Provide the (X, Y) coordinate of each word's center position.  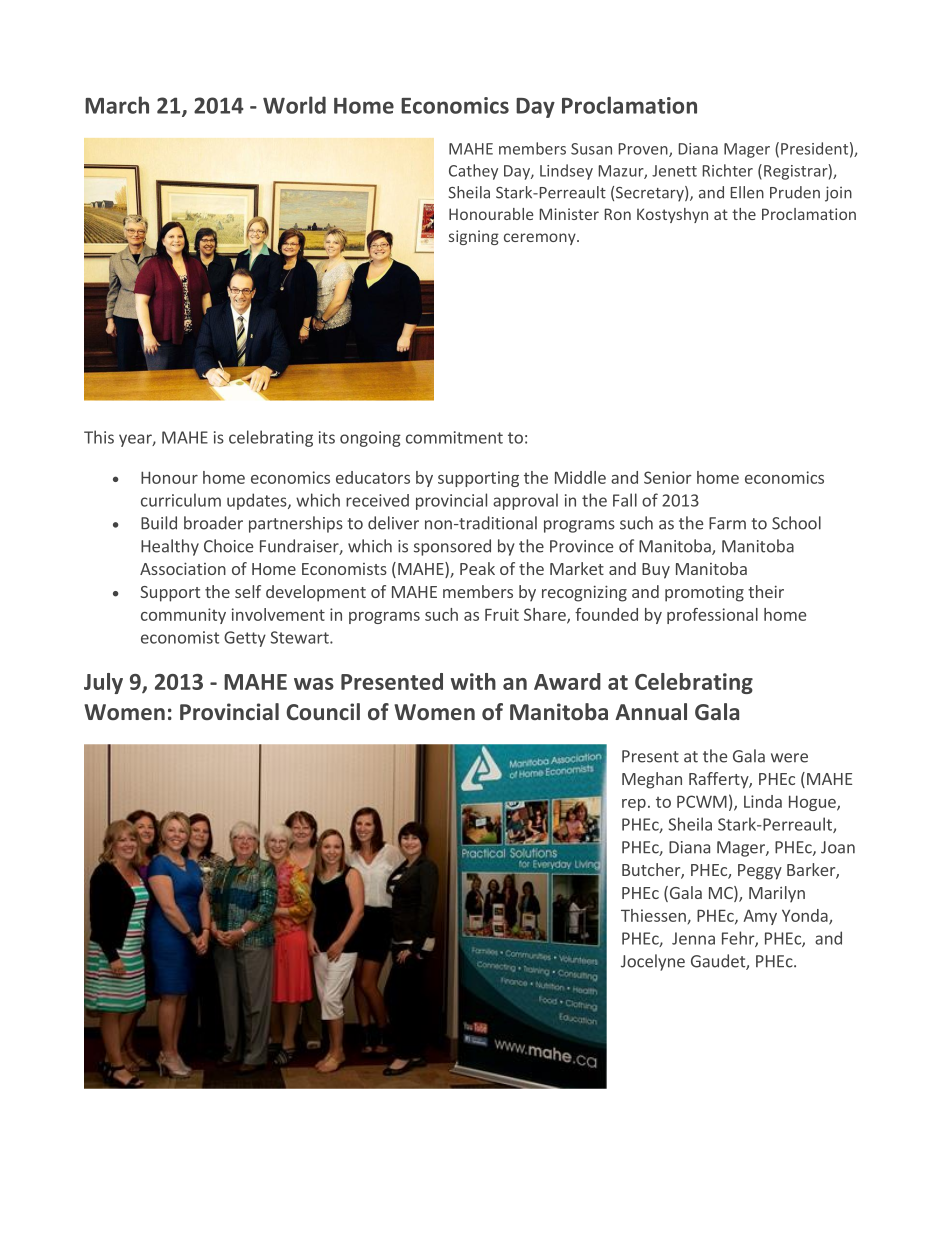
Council (323, 711)
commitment (454, 437)
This (99, 437)
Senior (668, 477)
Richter (728, 170)
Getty (245, 639)
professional (712, 616)
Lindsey (566, 172)
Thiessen (654, 916)
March (117, 105)
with (473, 681)
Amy (760, 917)
